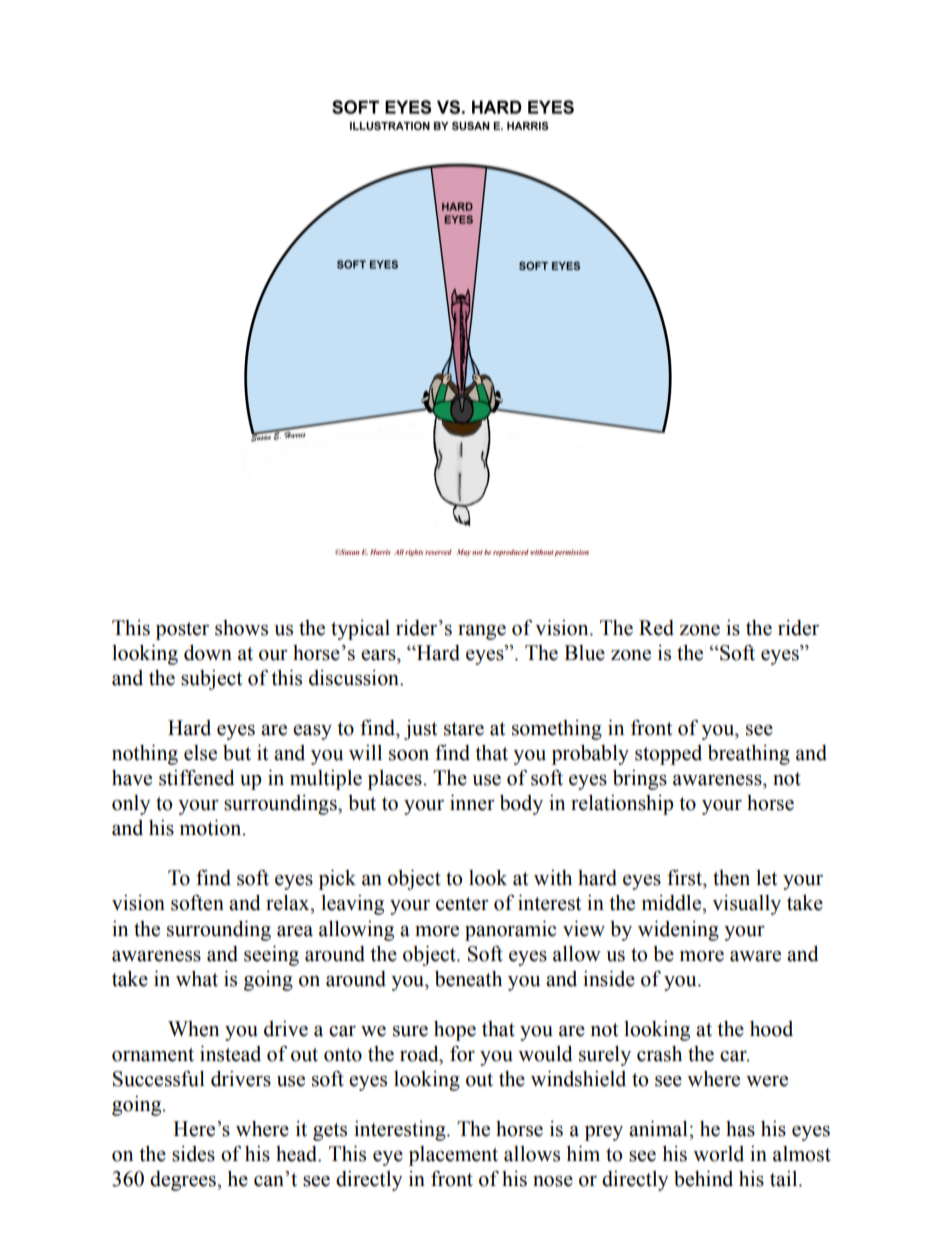  What do you see at coordinates (468, 979) in the screenshot?
I see `beneath` at bounding box center [468, 979].
